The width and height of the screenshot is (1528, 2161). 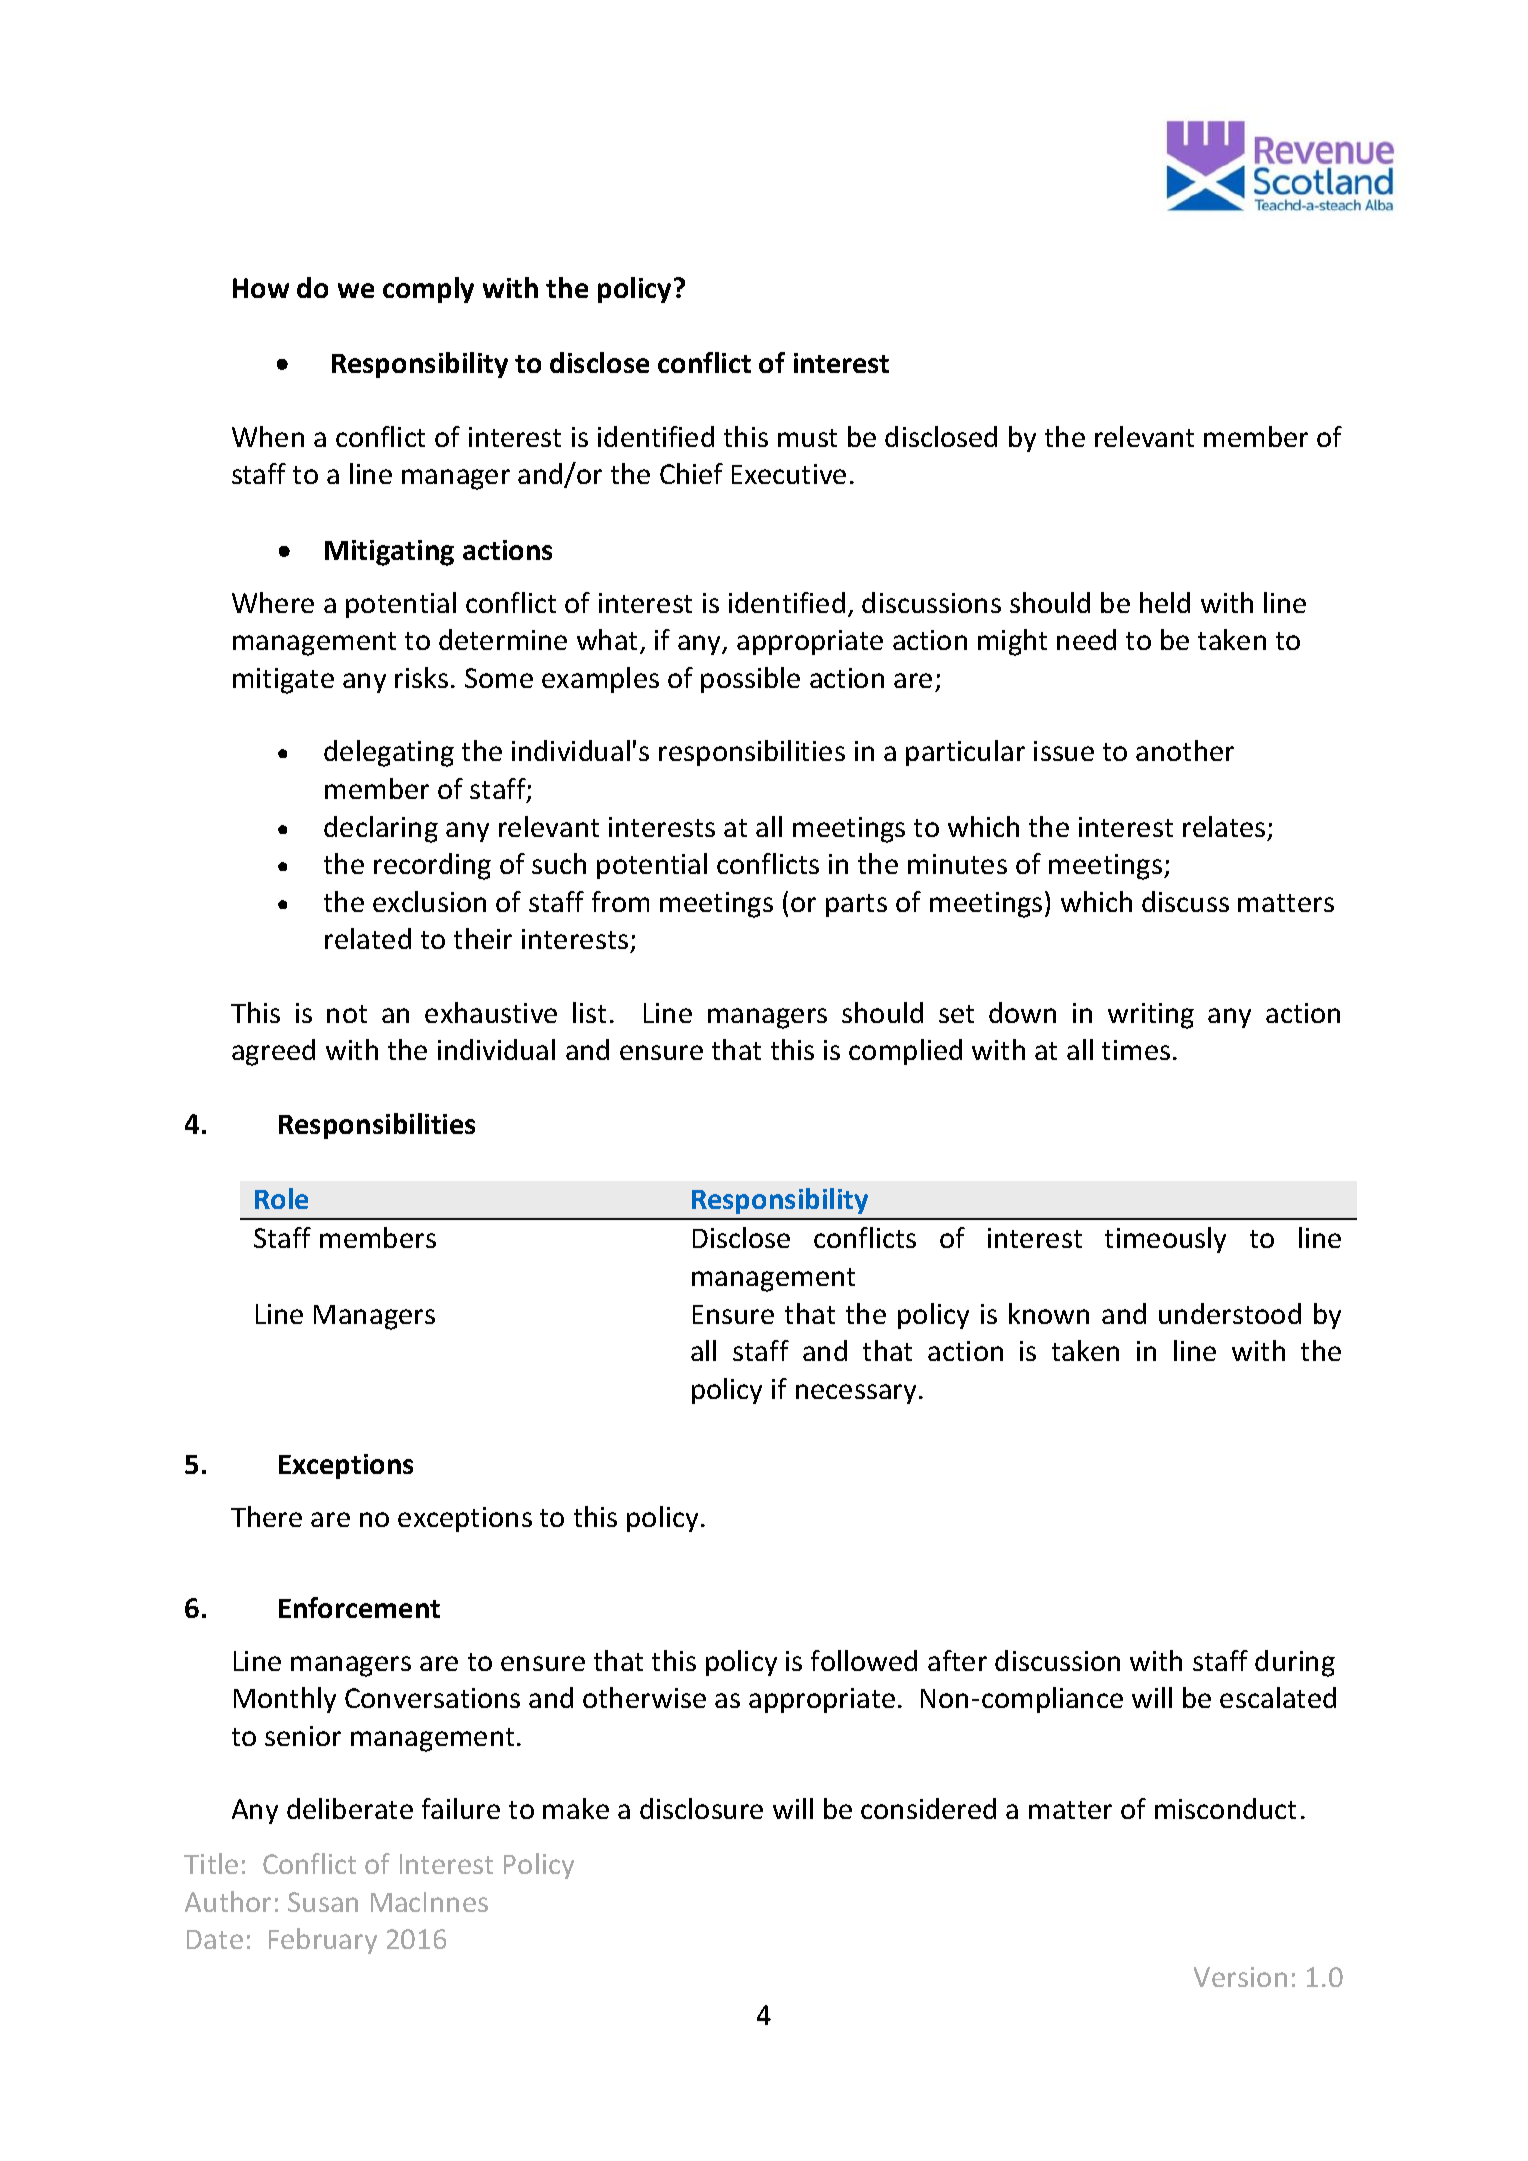 What do you see at coordinates (1151, 1016) in the screenshot?
I see `writing` at bounding box center [1151, 1016].
